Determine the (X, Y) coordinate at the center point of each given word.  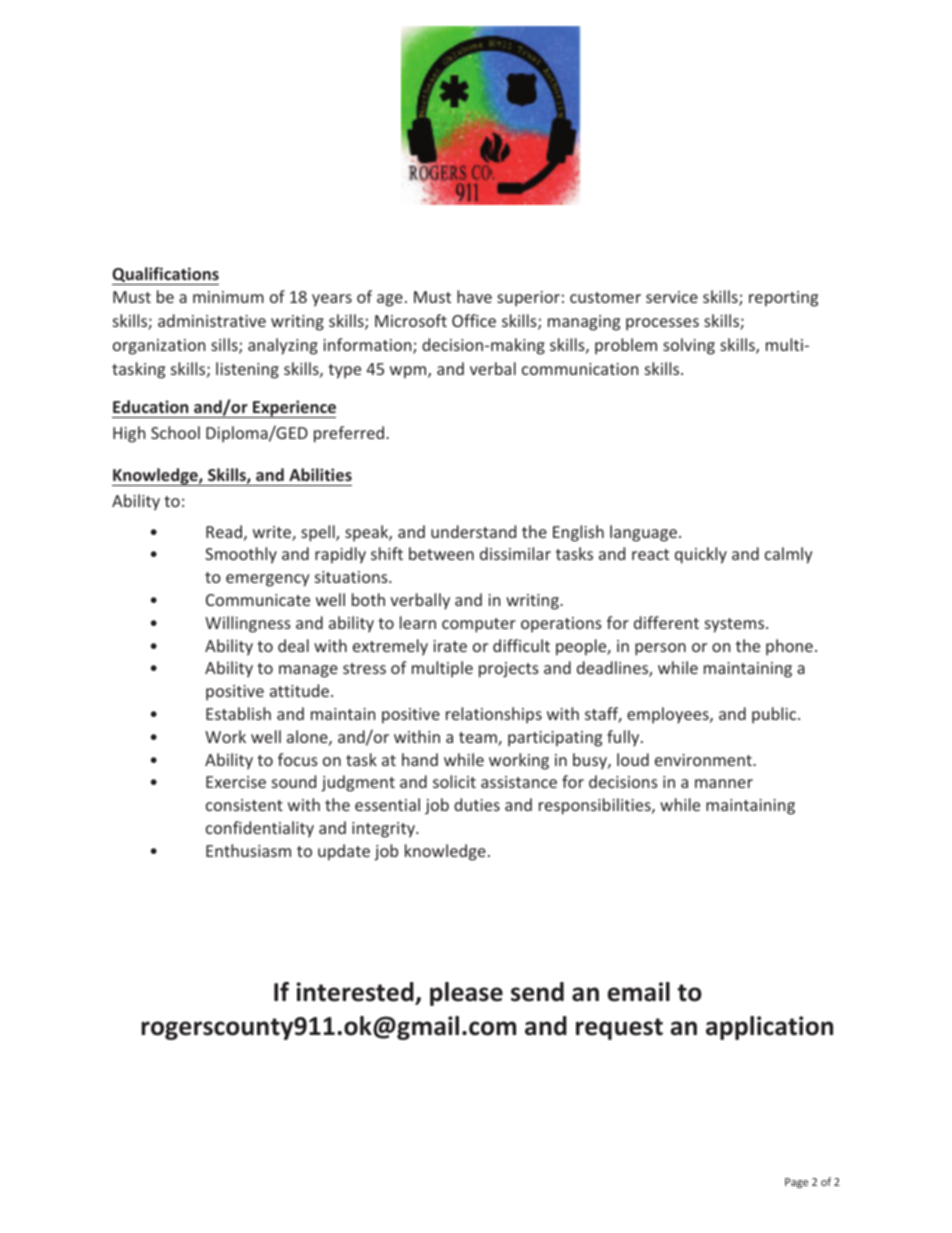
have (474, 296)
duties (477, 804)
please (466, 994)
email (639, 992)
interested (355, 992)
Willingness (248, 624)
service (672, 297)
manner (724, 783)
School (175, 432)
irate (450, 646)
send (537, 992)
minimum (228, 297)
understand (473, 531)
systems (736, 625)
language (643, 533)
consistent (244, 805)
